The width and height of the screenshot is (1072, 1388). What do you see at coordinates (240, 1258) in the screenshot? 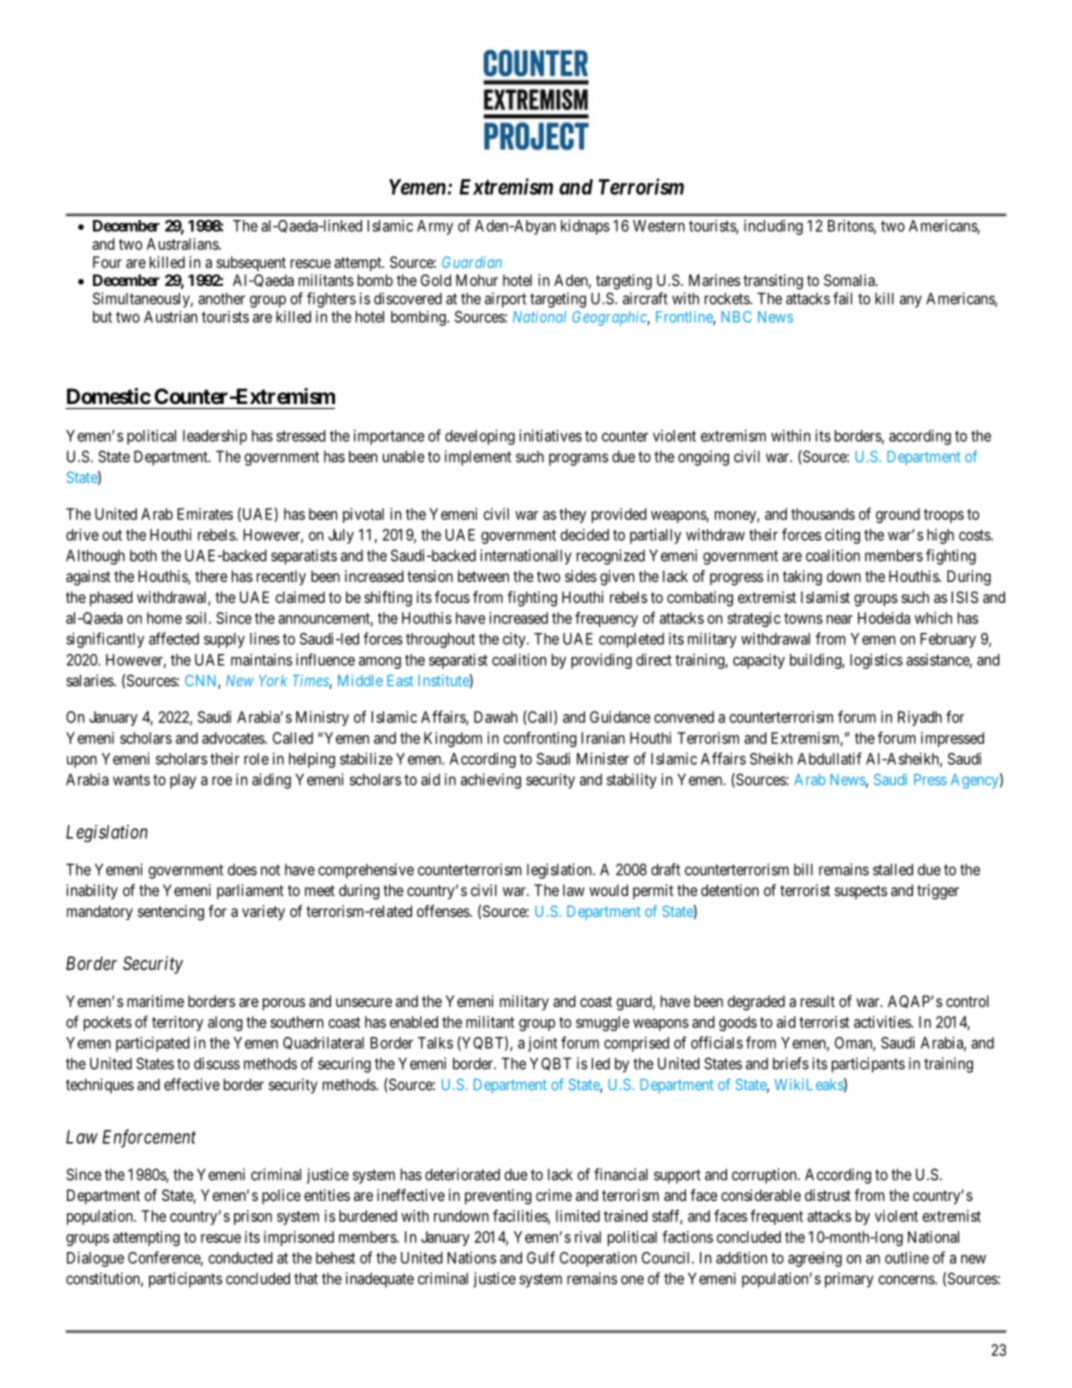
I see `conducted` at bounding box center [240, 1258].
